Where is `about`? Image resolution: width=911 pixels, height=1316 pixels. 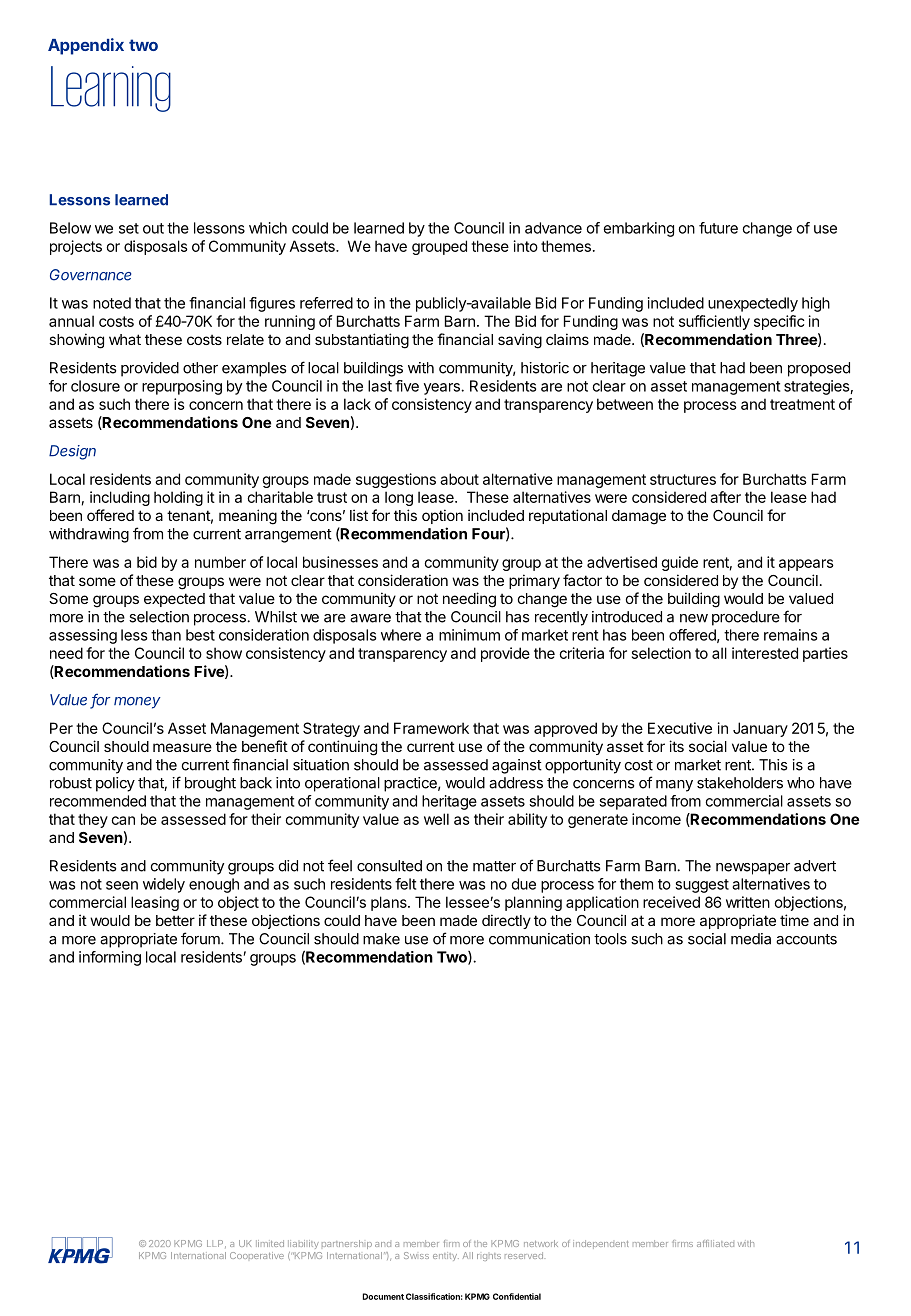 about is located at coordinates (459, 479).
